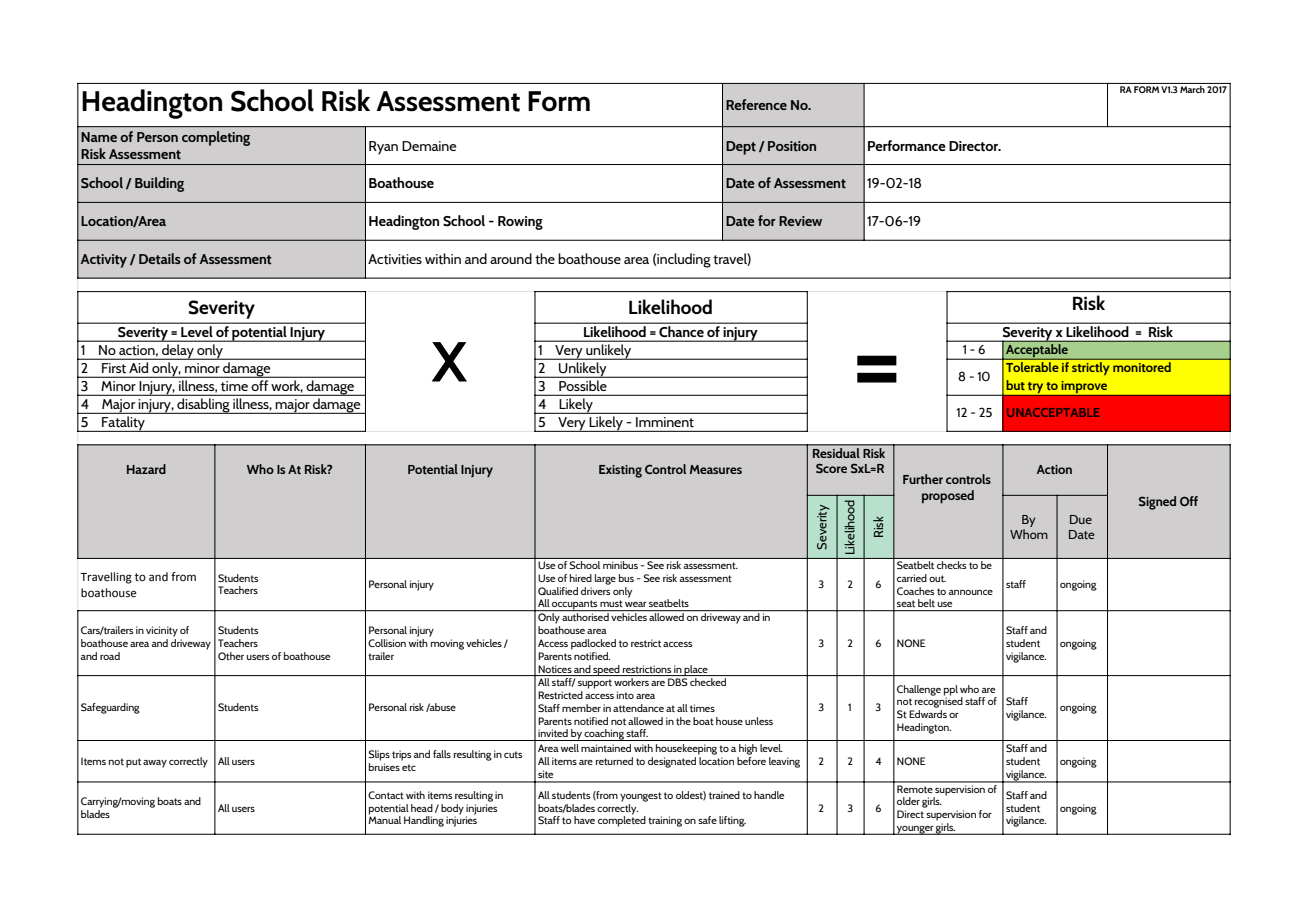 The width and height of the image is (1308, 924). Describe the element at coordinates (756, 104) in the image. I see `Reference` at that location.
